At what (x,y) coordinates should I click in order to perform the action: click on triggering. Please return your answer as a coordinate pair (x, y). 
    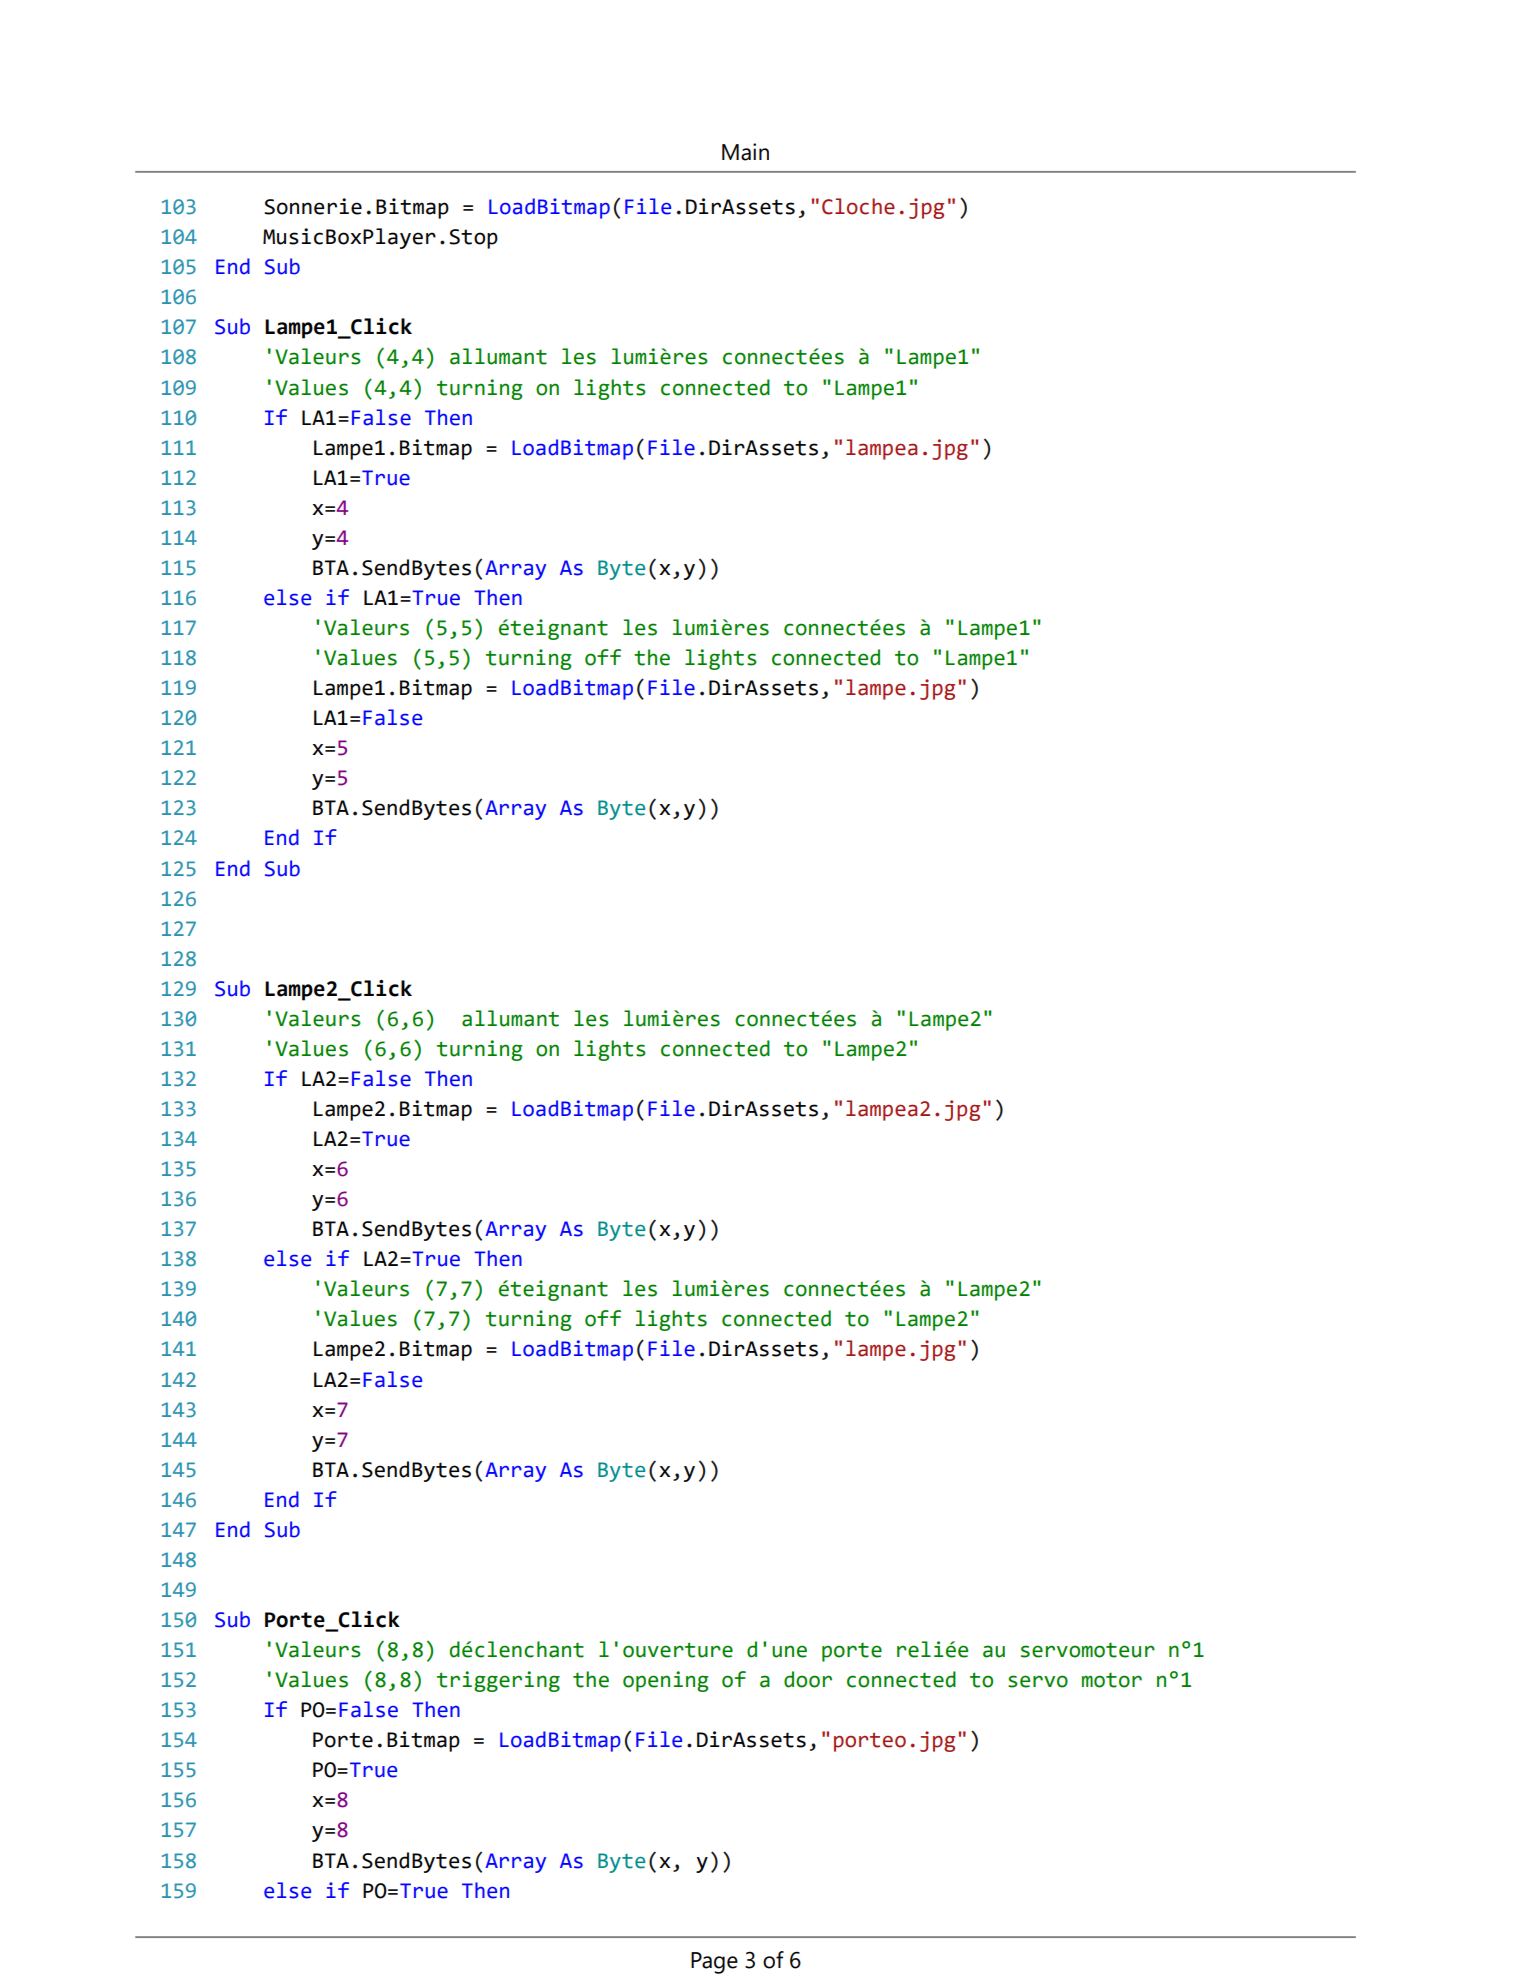
    Looking at the image, I should click on (498, 1681).
